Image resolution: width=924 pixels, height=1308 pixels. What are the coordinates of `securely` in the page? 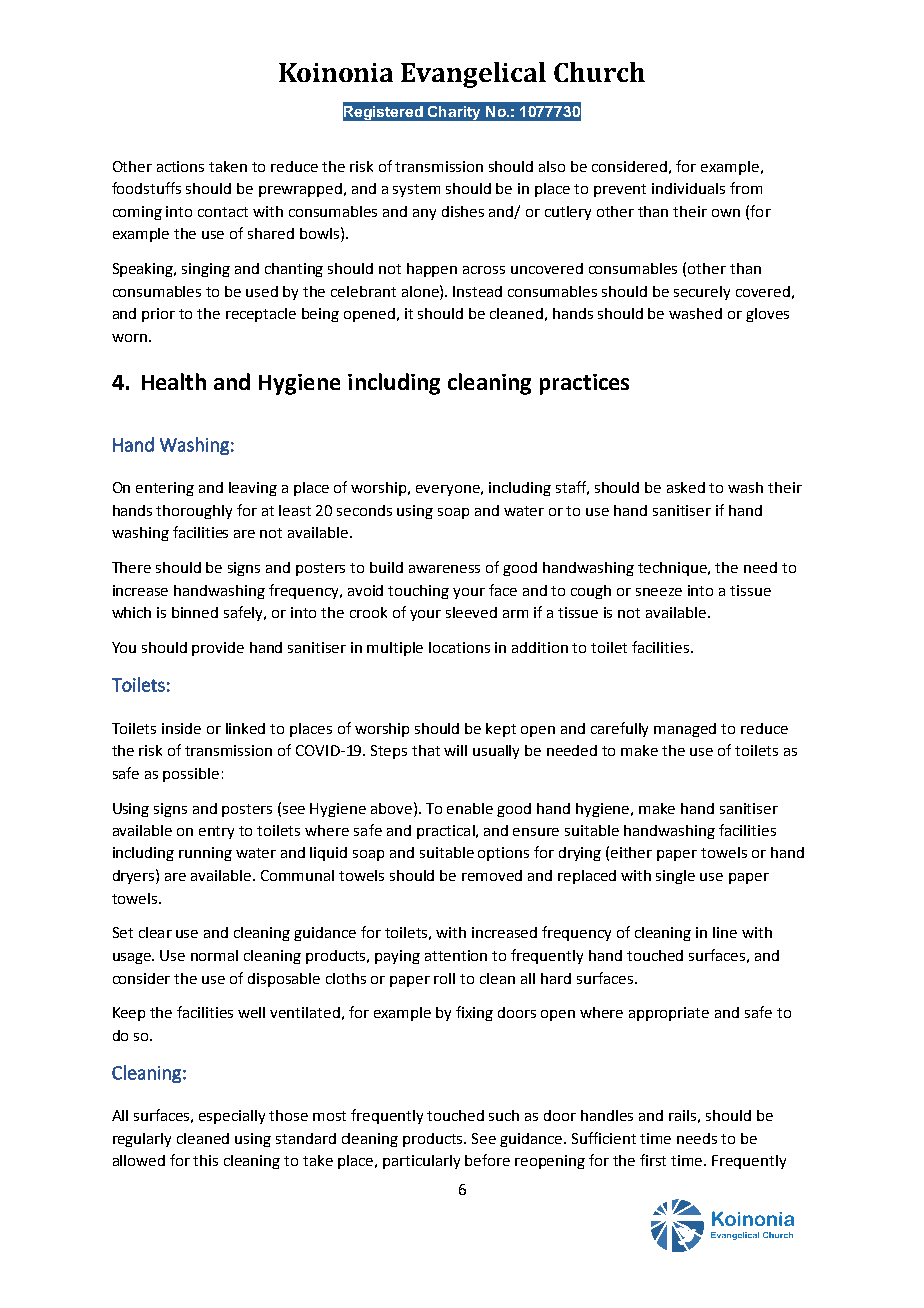 It's located at (702, 293).
